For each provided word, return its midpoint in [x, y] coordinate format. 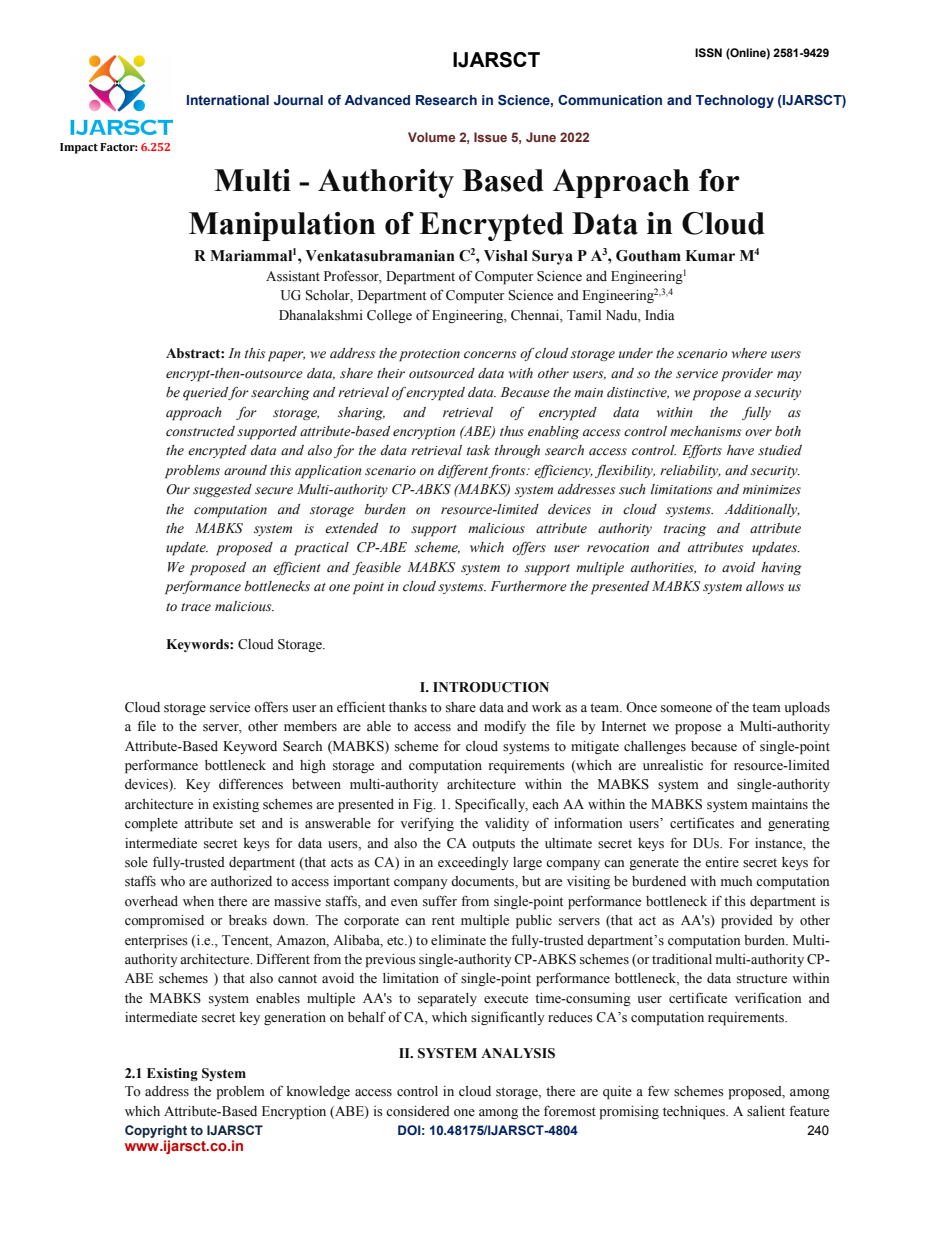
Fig [424, 805]
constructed [200, 431]
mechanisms [705, 431]
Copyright [156, 1131]
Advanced [377, 100]
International [228, 100]
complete [151, 825]
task [478, 450]
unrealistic [673, 765]
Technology [735, 101]
